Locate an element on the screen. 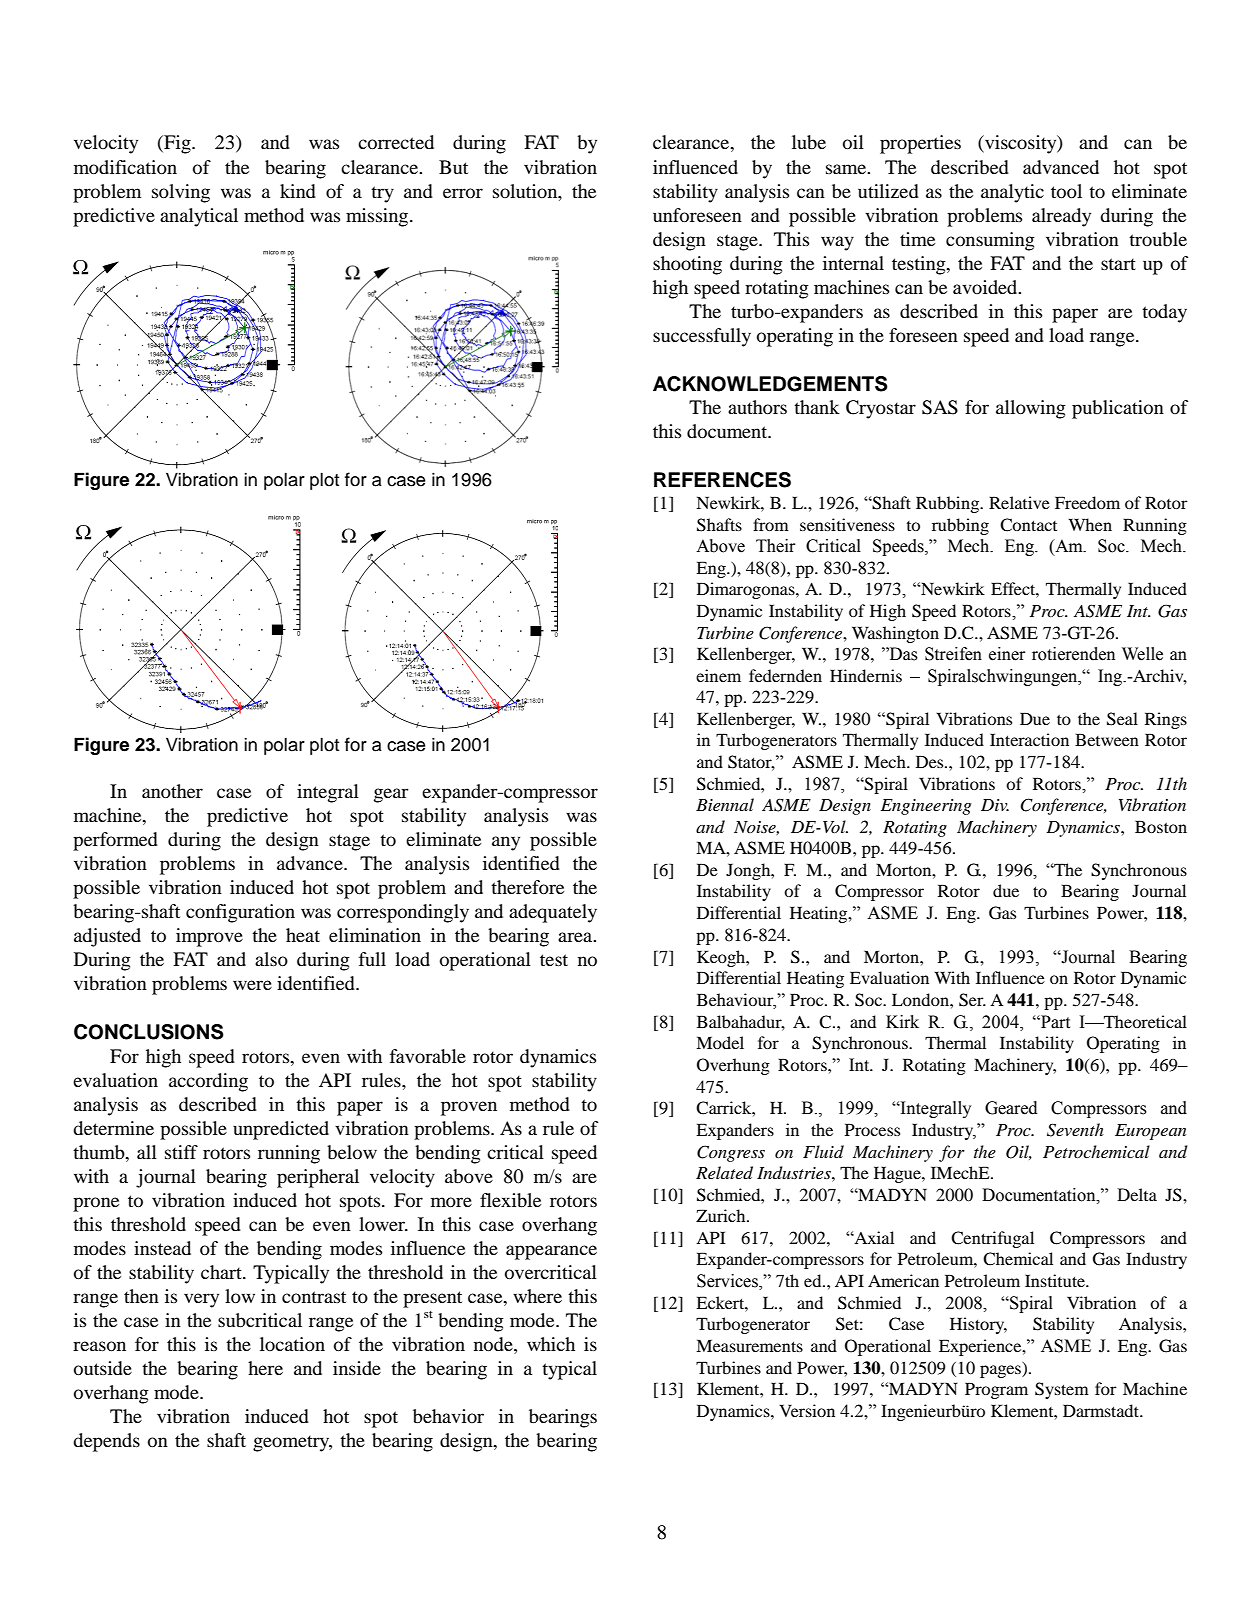 The height and width of the screenshot is (1617, 1250). solving is located at coordinates (181, 193).
